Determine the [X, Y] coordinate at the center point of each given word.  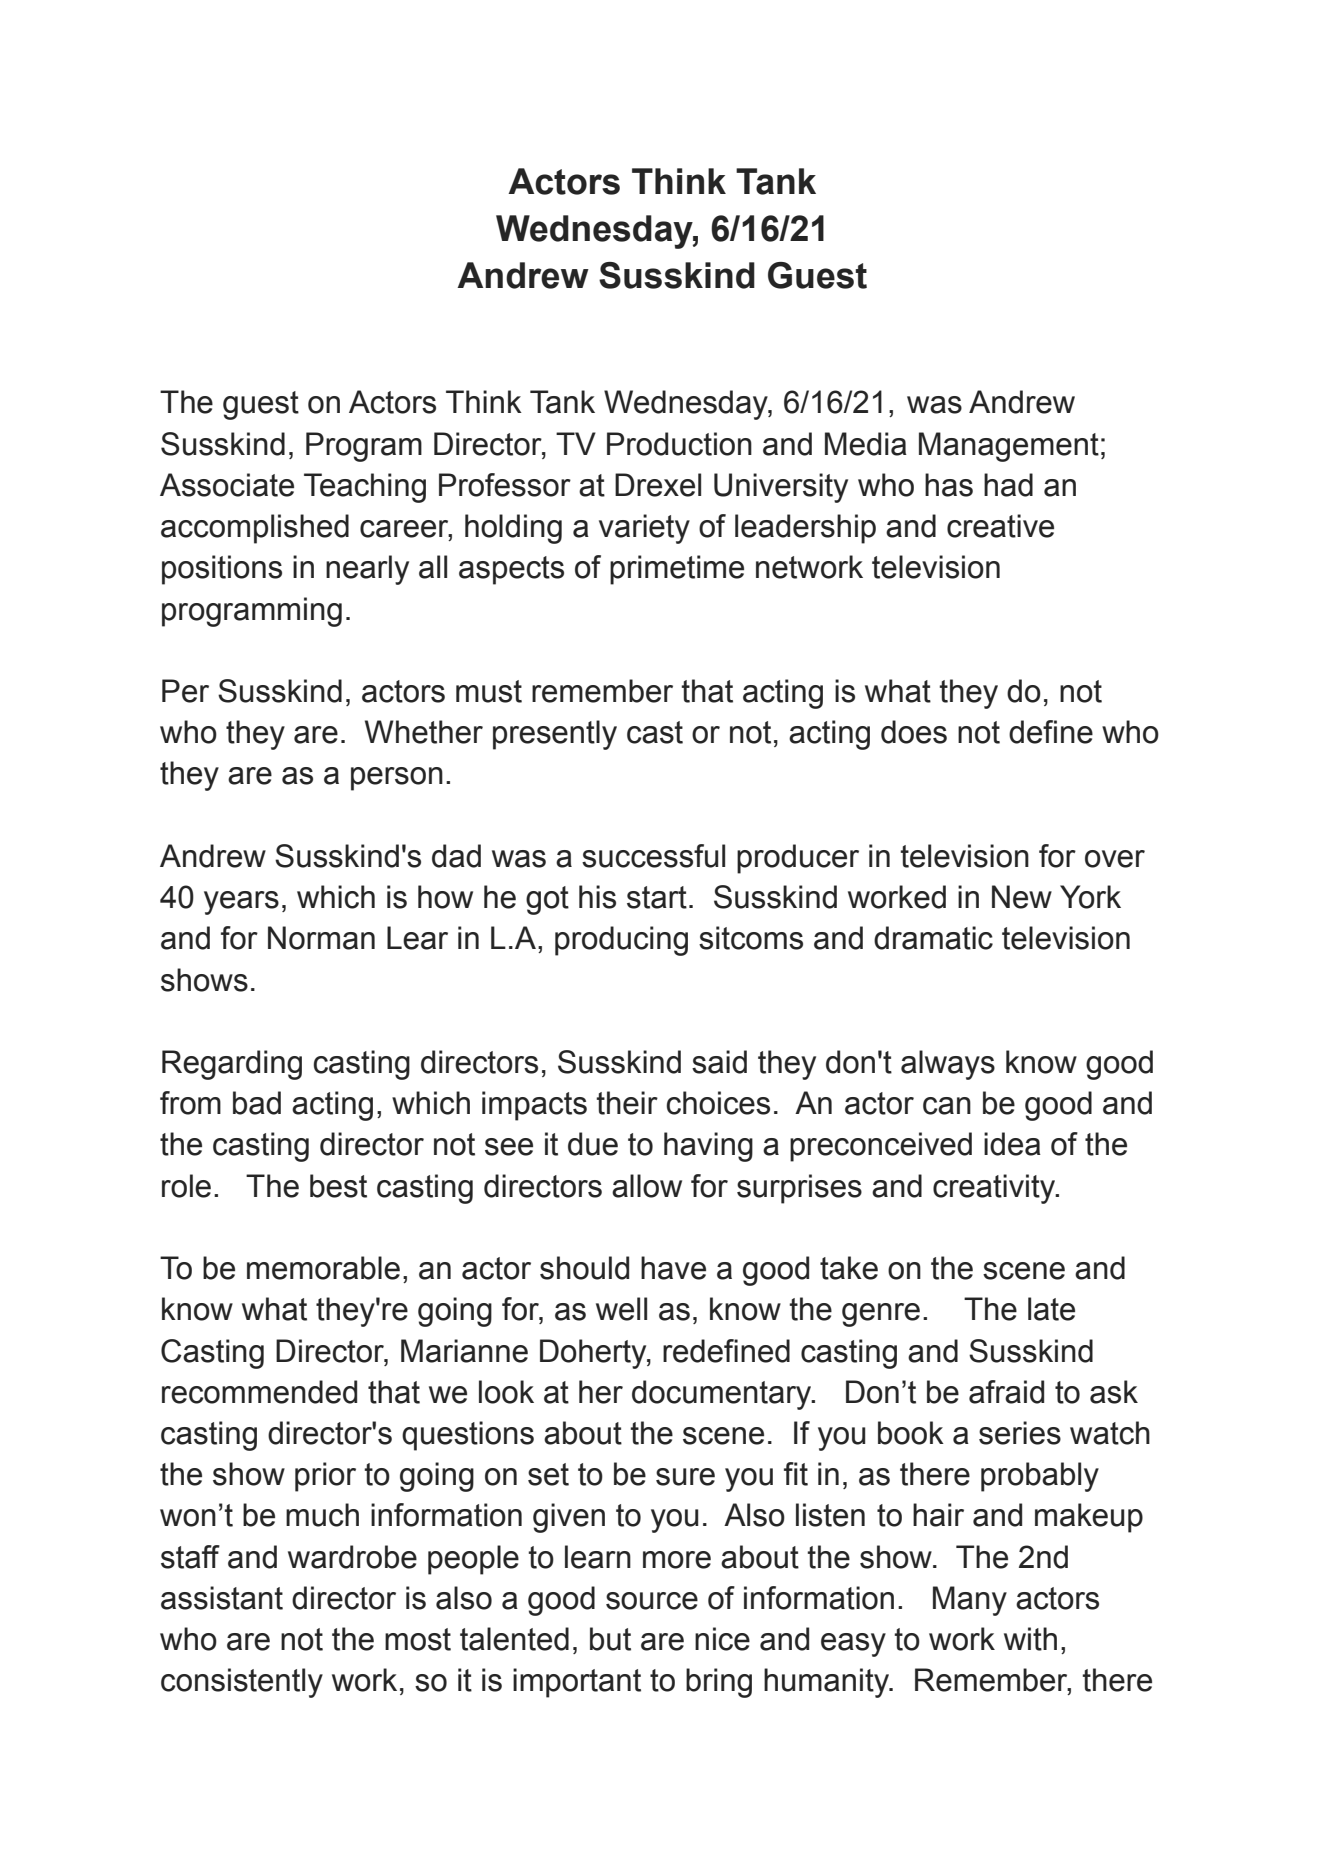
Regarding [232, 1065]
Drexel [658, 485]
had [1008, 485]
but [610, 1639]
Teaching [365, 488]
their [627, 1103]
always [948, 1065]
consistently [242, 1683]
